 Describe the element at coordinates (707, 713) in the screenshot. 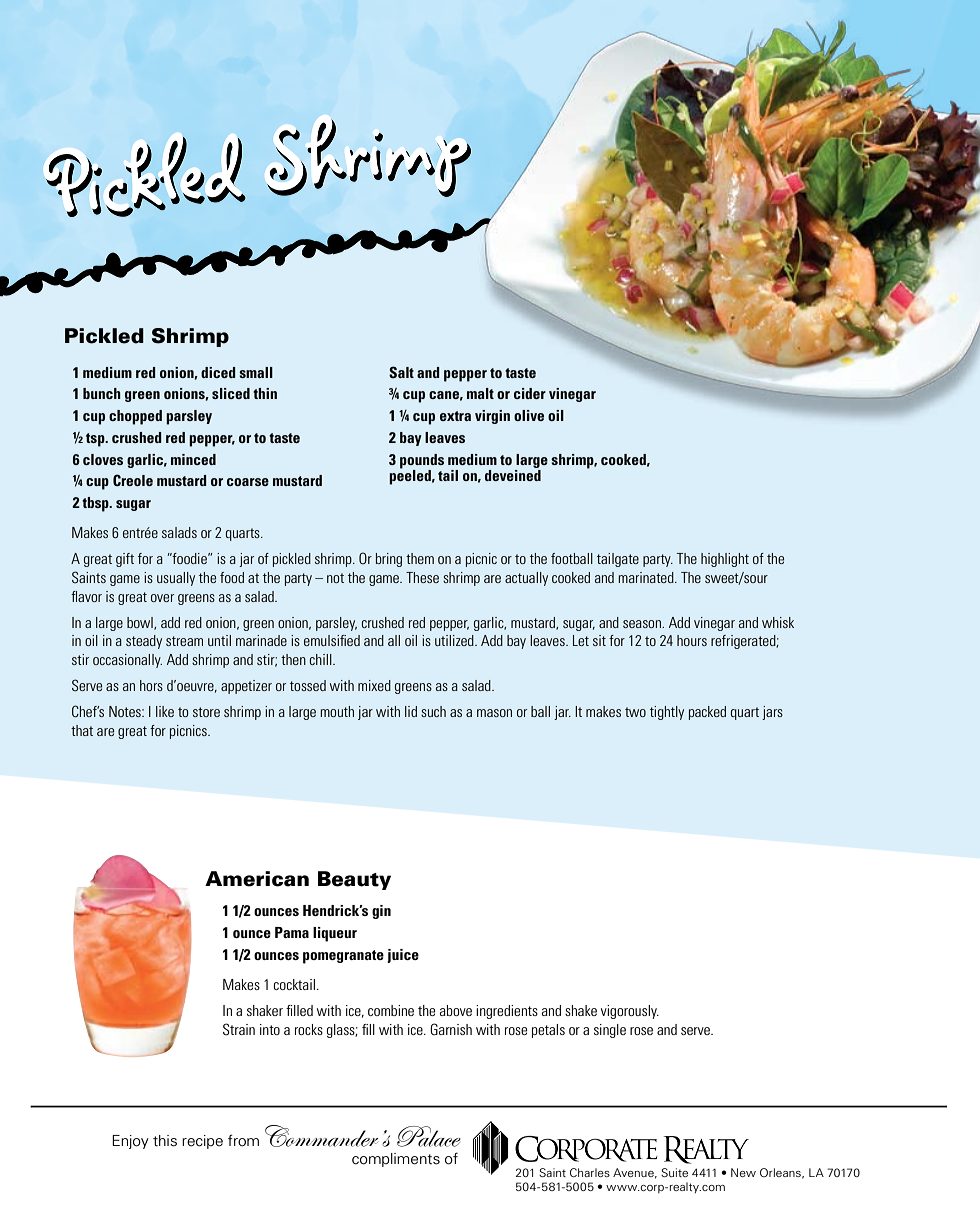

I see `packed` at that location.
